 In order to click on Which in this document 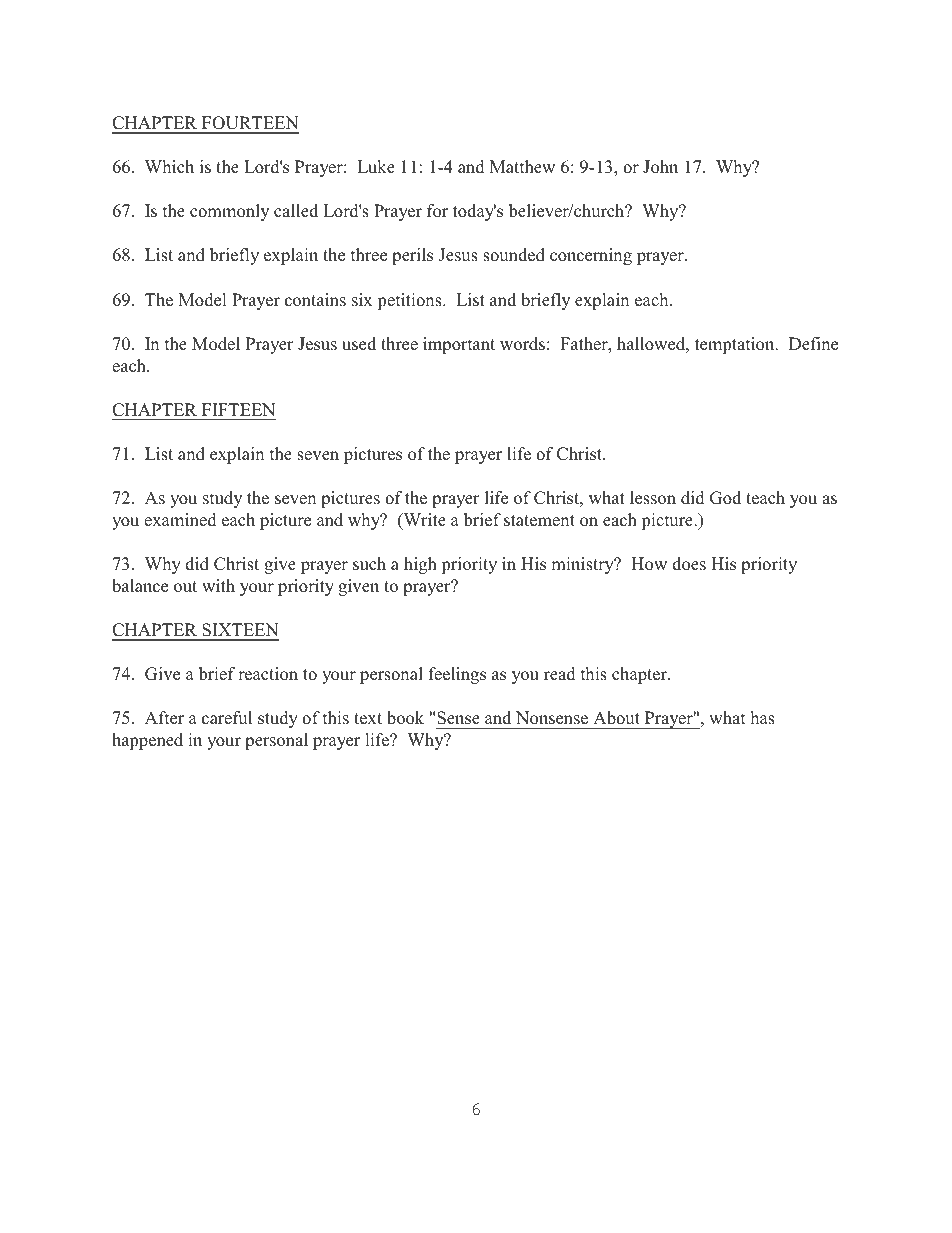, I will do `click(169, 166)`.
